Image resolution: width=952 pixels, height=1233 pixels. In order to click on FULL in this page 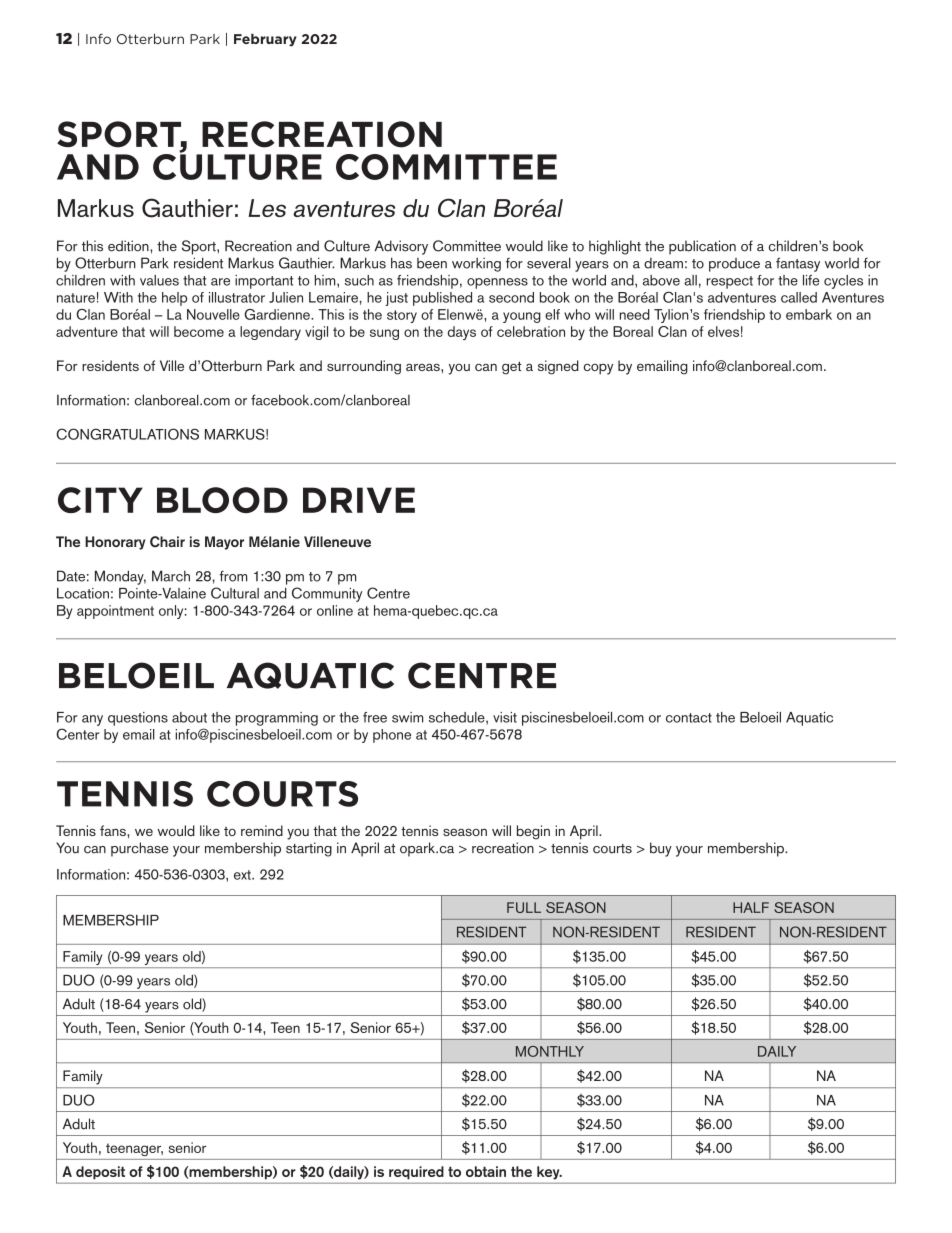, I will do `click(524, 907)`.
